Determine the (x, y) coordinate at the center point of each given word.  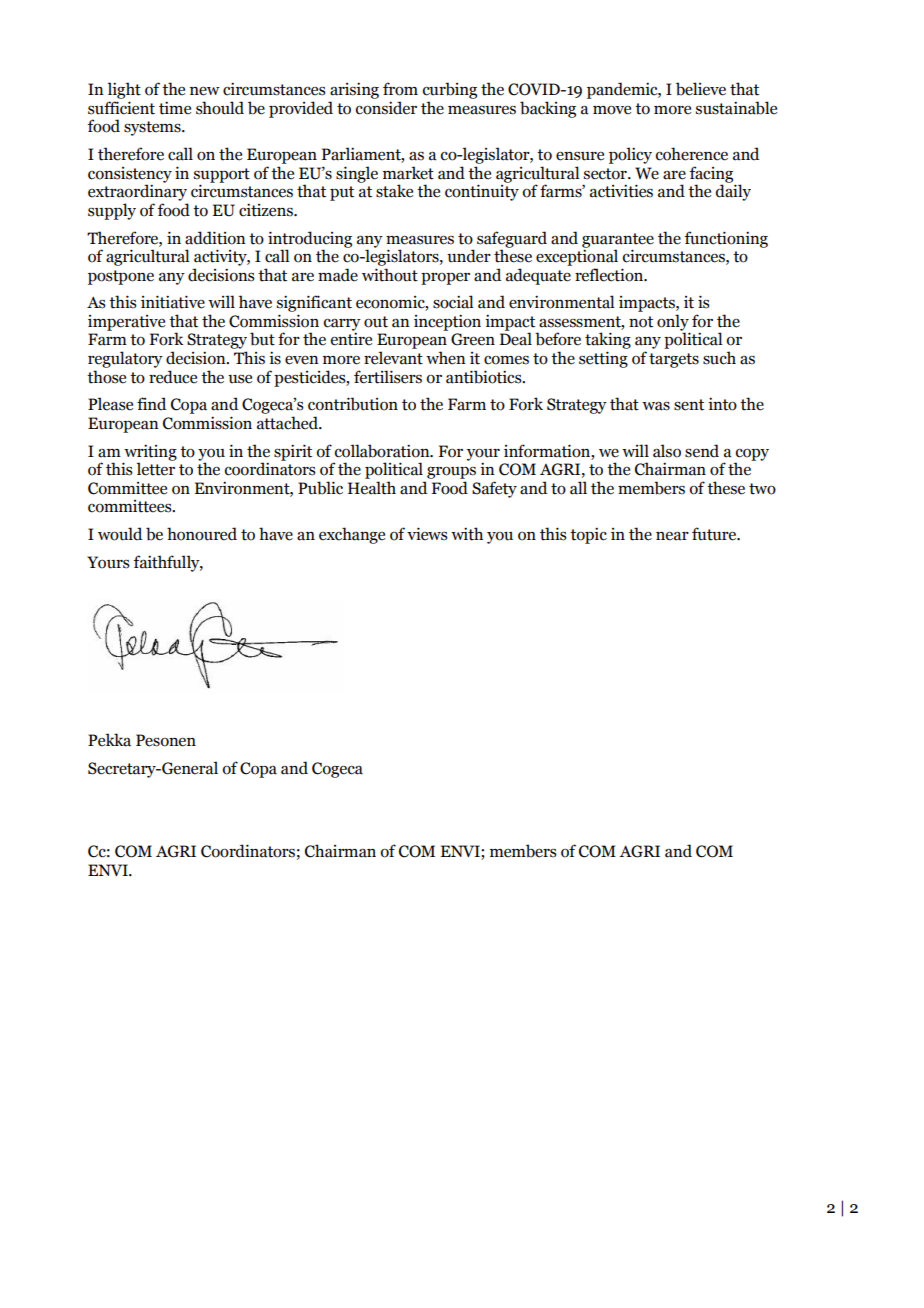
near (672, 536)
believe (701, 89)
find (151, 404)
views (427, 534)
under (469, 256)
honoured (202, 534)
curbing (450, 90)
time (175, 108)
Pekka (109, 740)
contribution (353, 404)
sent (689, 405)
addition (215, 238)
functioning (726, 239)
